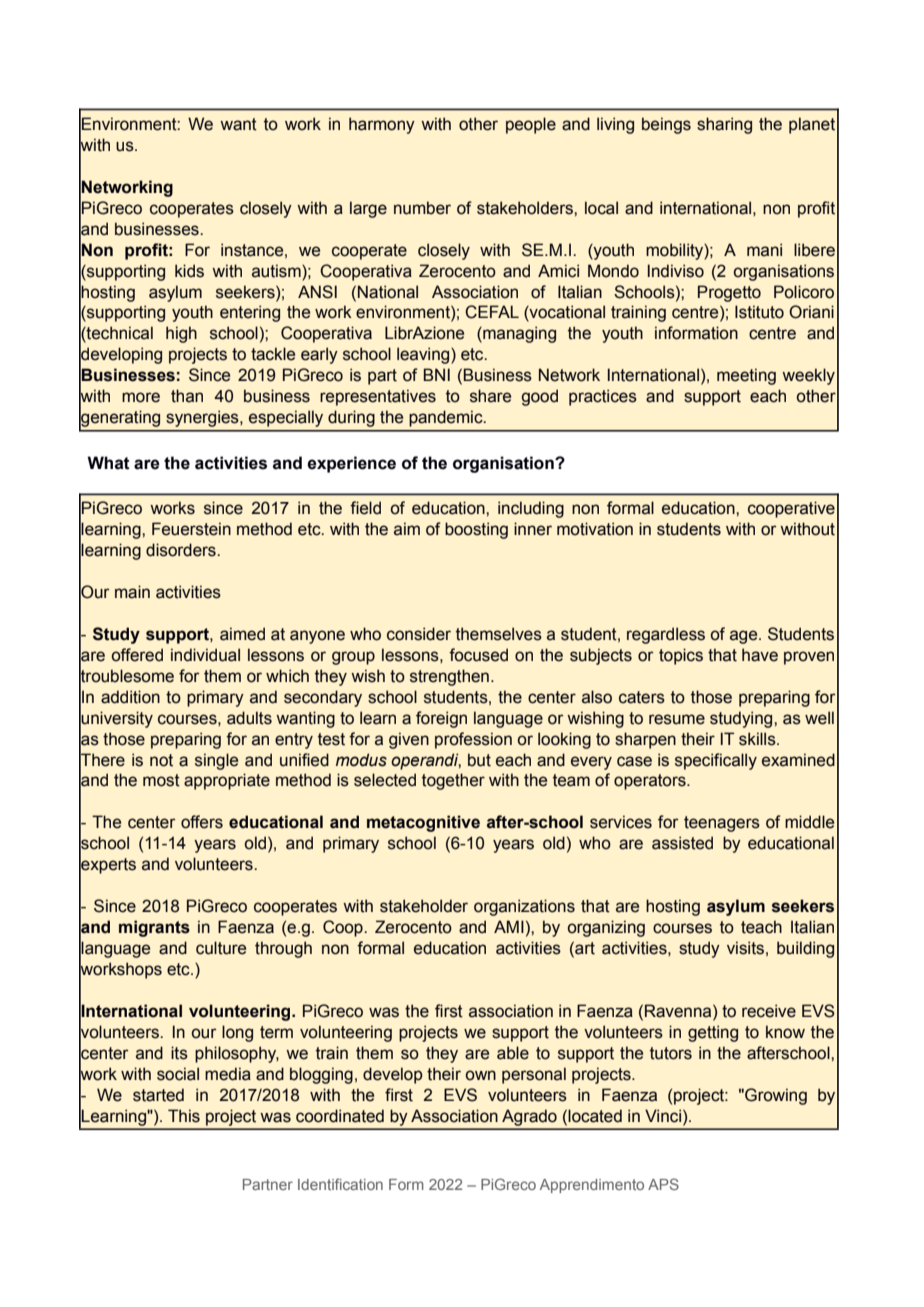  What do you see at coordinates (746, 376) in the screenshot?
I see `meeting` at bounding box center [746, 376].
